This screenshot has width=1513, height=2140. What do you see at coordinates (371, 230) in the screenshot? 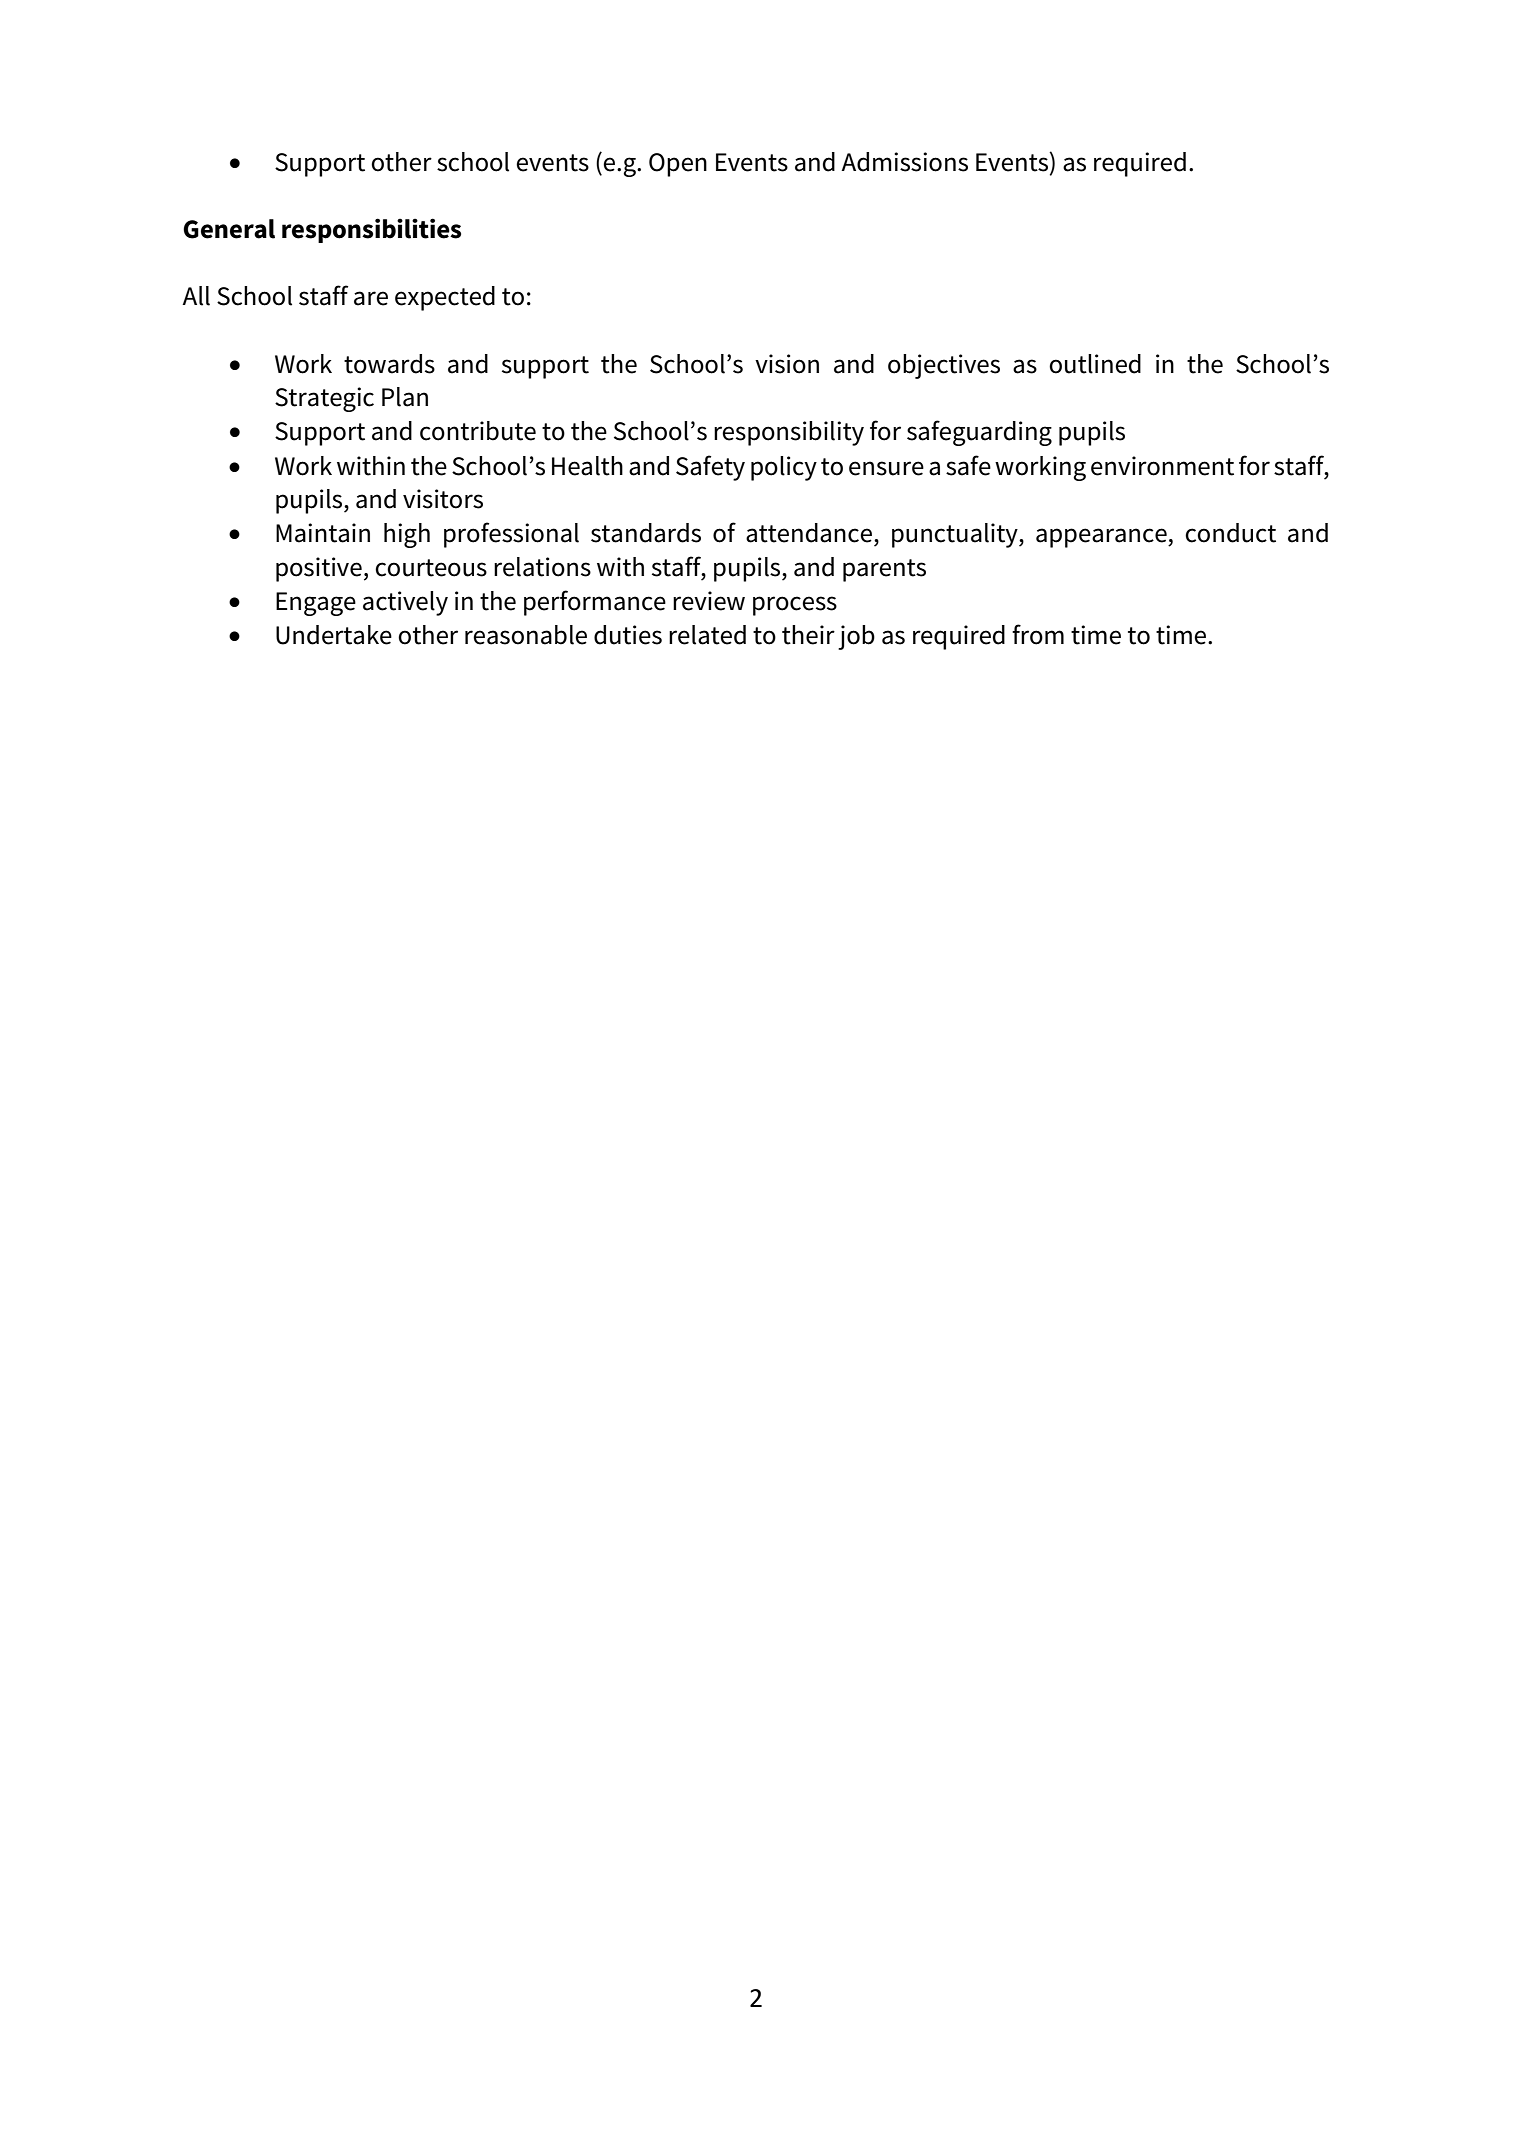
I see `responsibilities` at bounding box center [371, 230].
